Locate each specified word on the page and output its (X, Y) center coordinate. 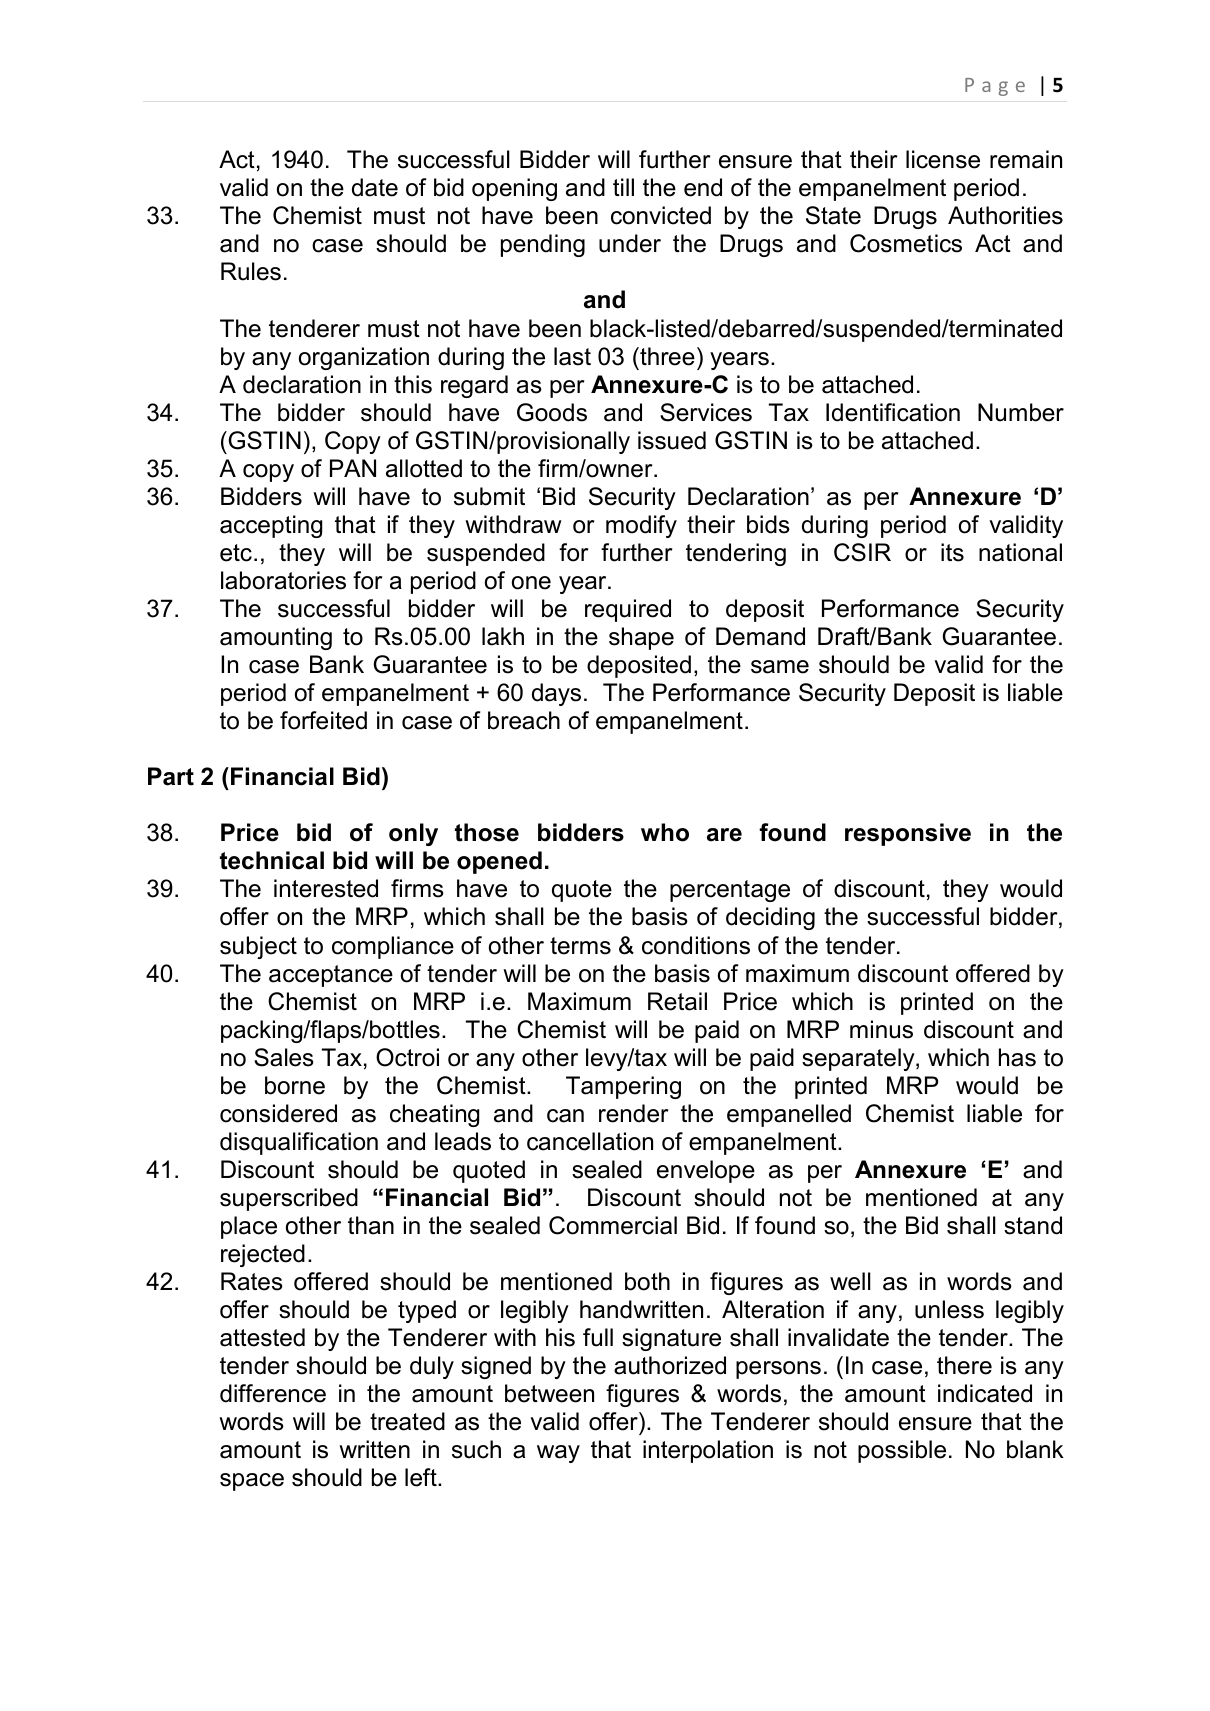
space (252, 1482)
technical (272, 860)
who (665, 832)
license (943, 159)
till (623, 187)
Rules (251, 271)
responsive (908, 834)
